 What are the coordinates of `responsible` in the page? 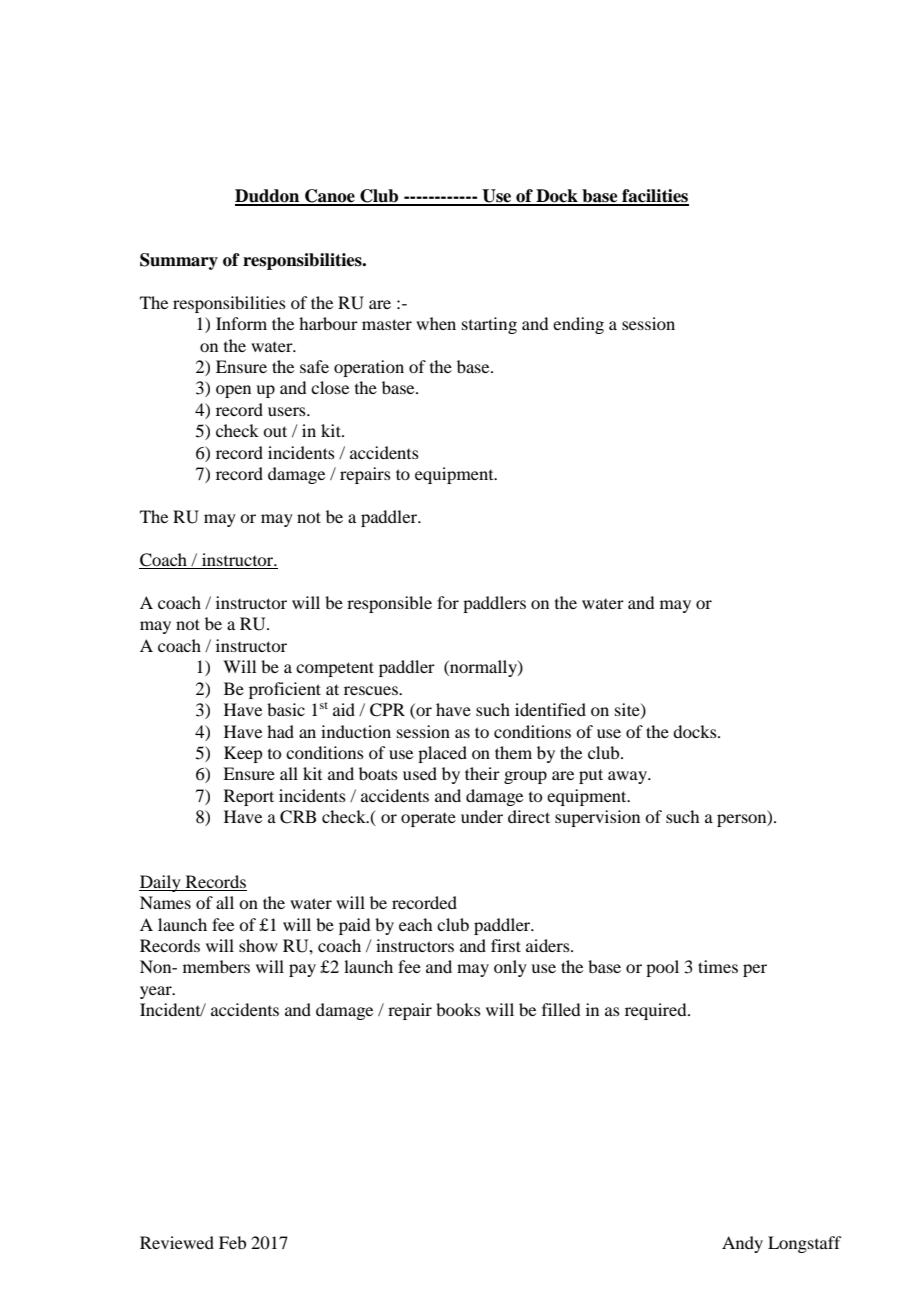 It's located at (389, 604).
